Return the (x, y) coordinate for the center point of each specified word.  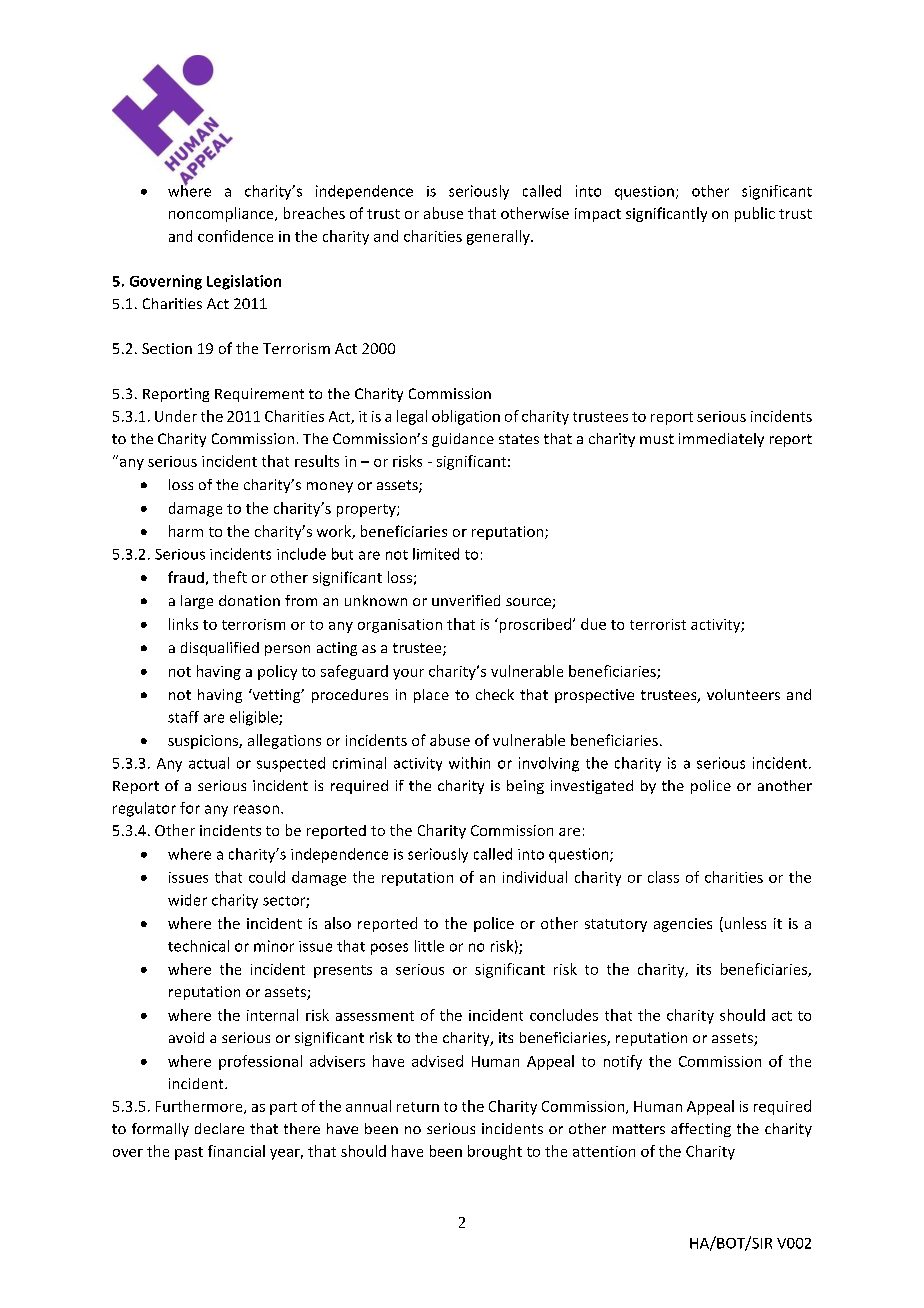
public (755, 214)
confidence (235, 236)
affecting (701, 1130)
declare (219, 1128)
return (418, 1107)
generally (499, 237)
